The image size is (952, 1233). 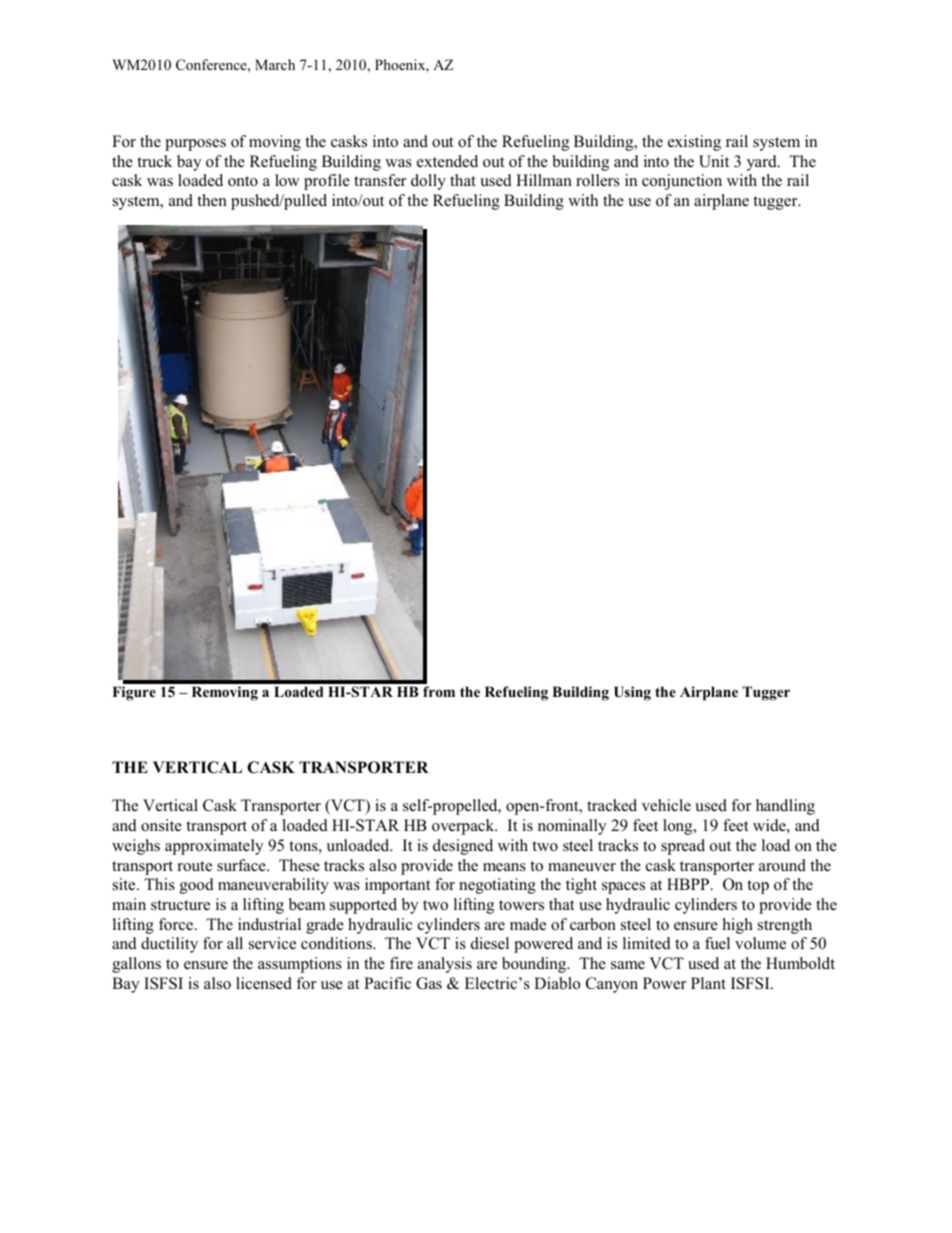 I want to click on existing, so click(x=694, y=143).
